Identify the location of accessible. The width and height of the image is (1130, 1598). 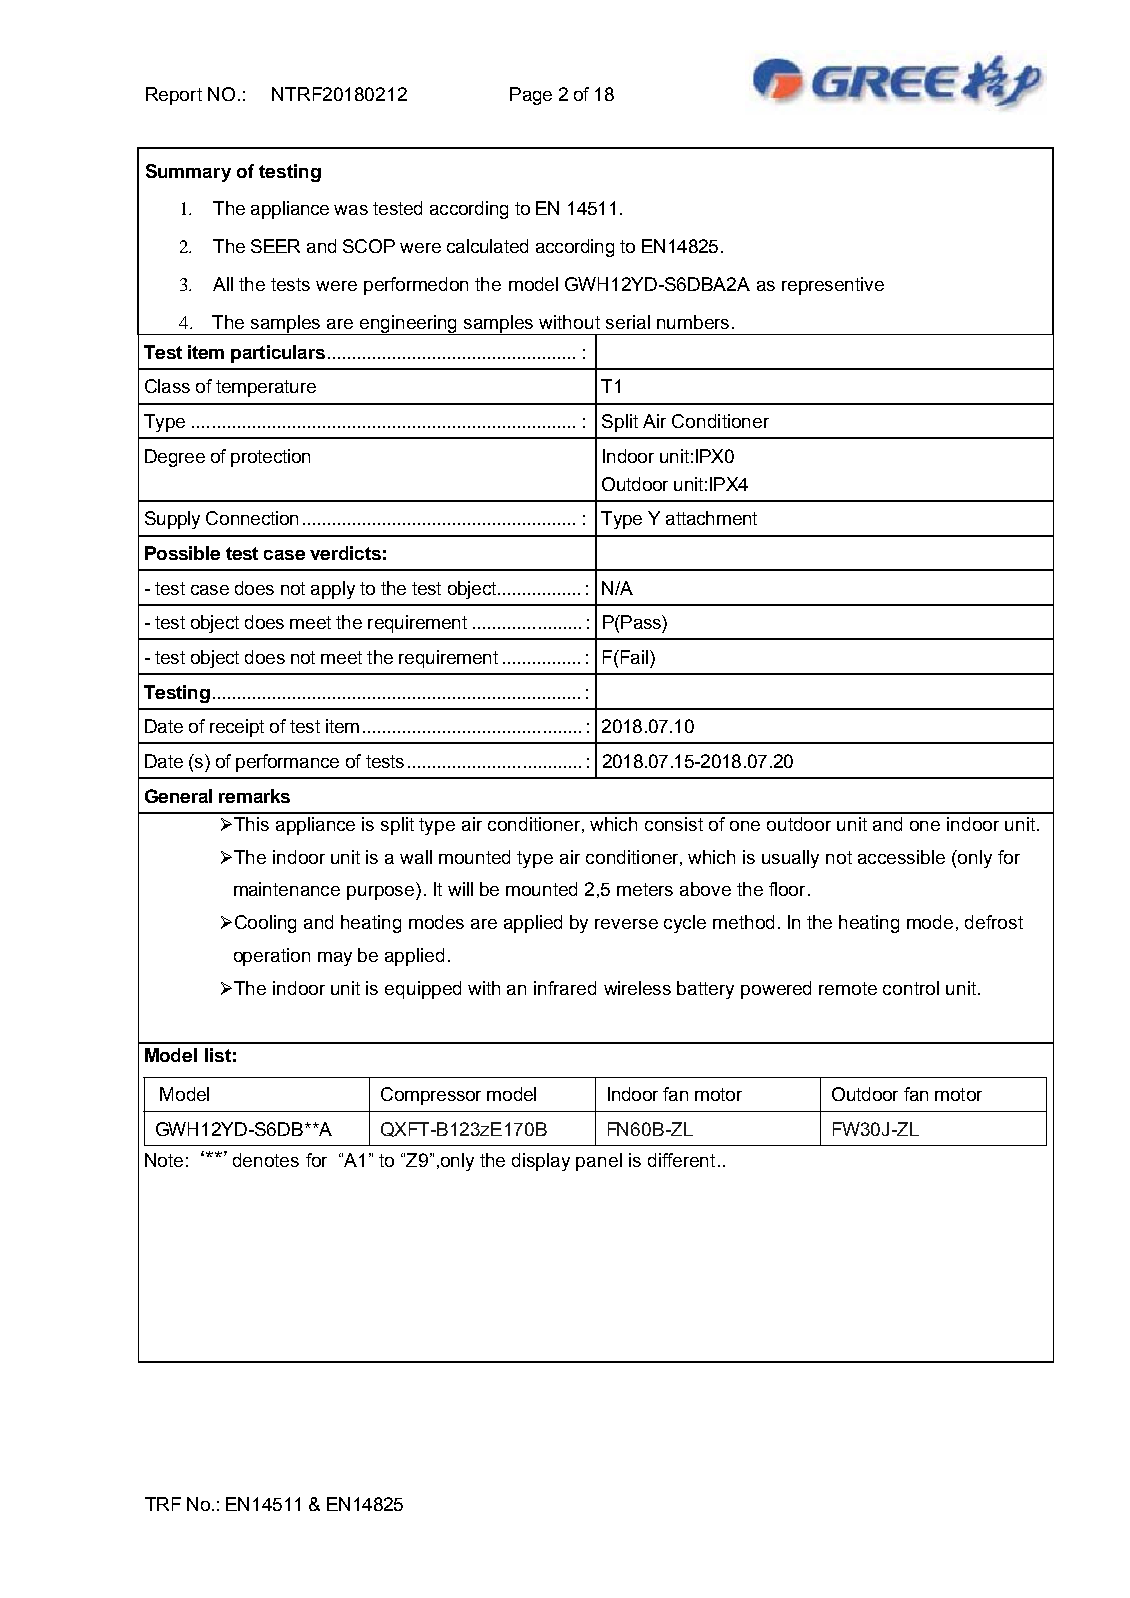
(901, 857).
